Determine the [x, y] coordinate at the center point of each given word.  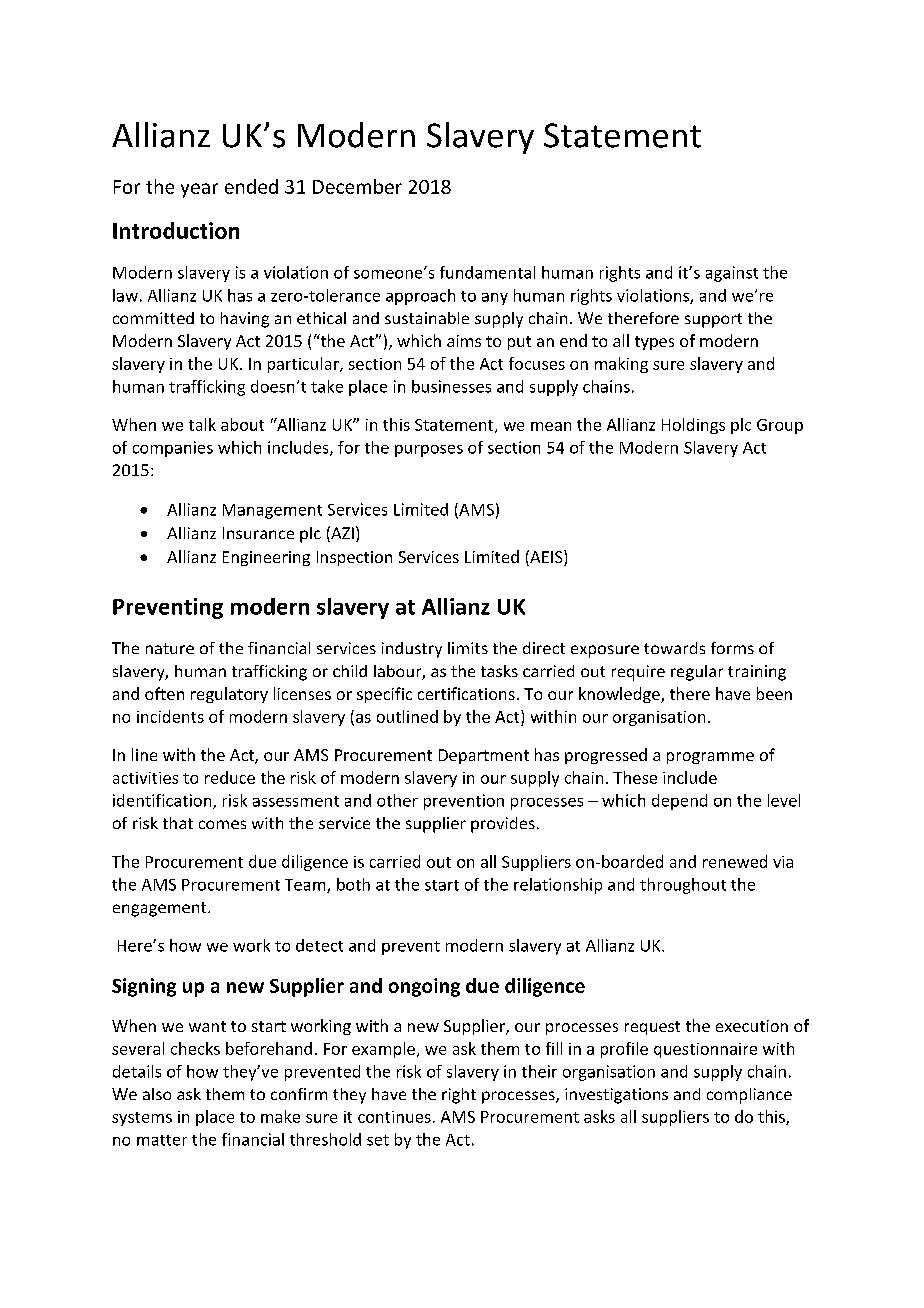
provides [503, 825]
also [157, 1094]
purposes [429, 451]
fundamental [487, 272]
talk [202, 424]
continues [394, 1117]
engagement [161, 909]
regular [697, 673]
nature [170, 648]
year [199, 190]
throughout [683, 886]
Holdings [693, 426]
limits [468, 648]
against [732, 274]
